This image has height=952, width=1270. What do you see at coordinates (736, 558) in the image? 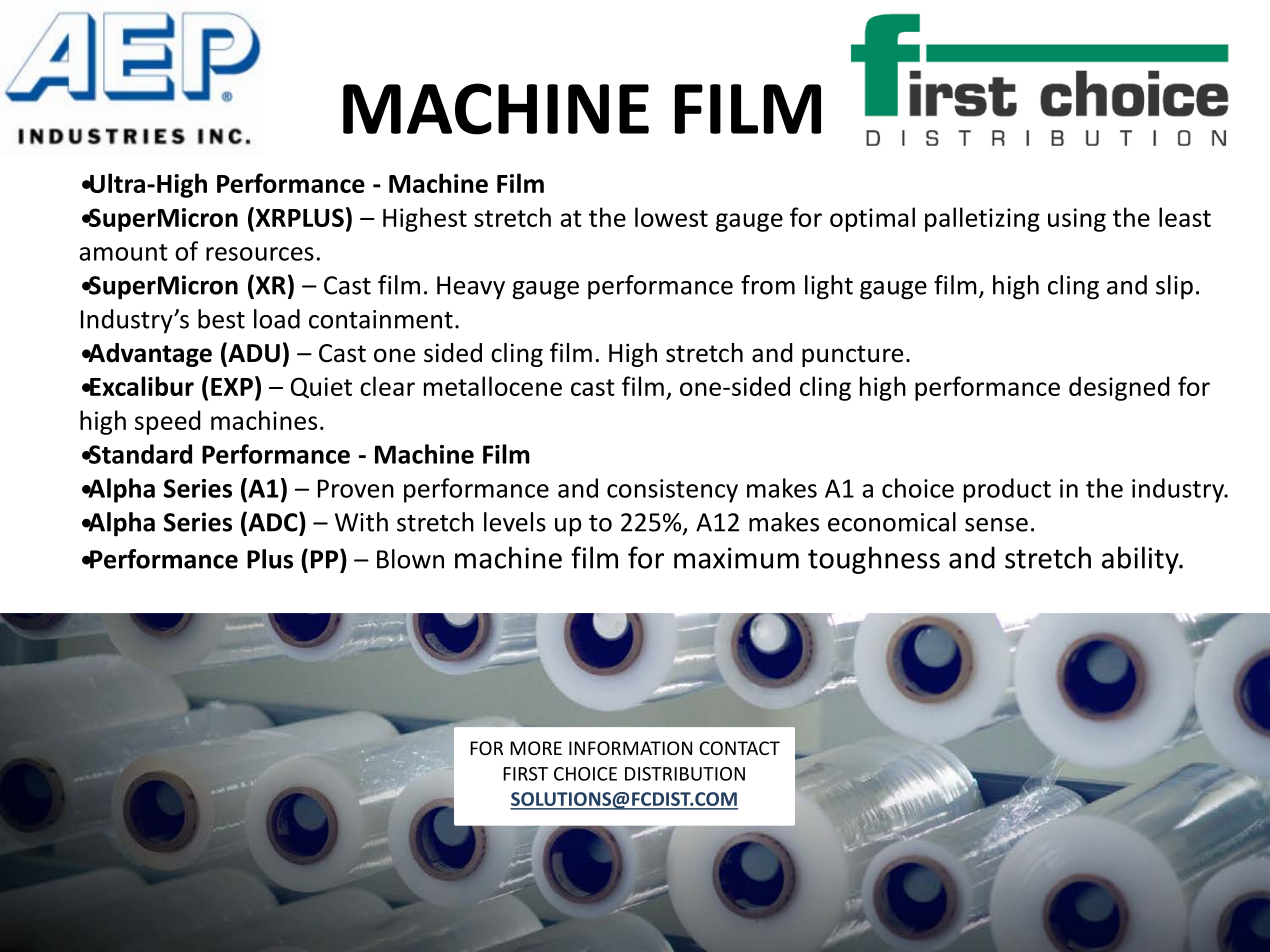
I see `maximum` at bounding box center [736, 558].
